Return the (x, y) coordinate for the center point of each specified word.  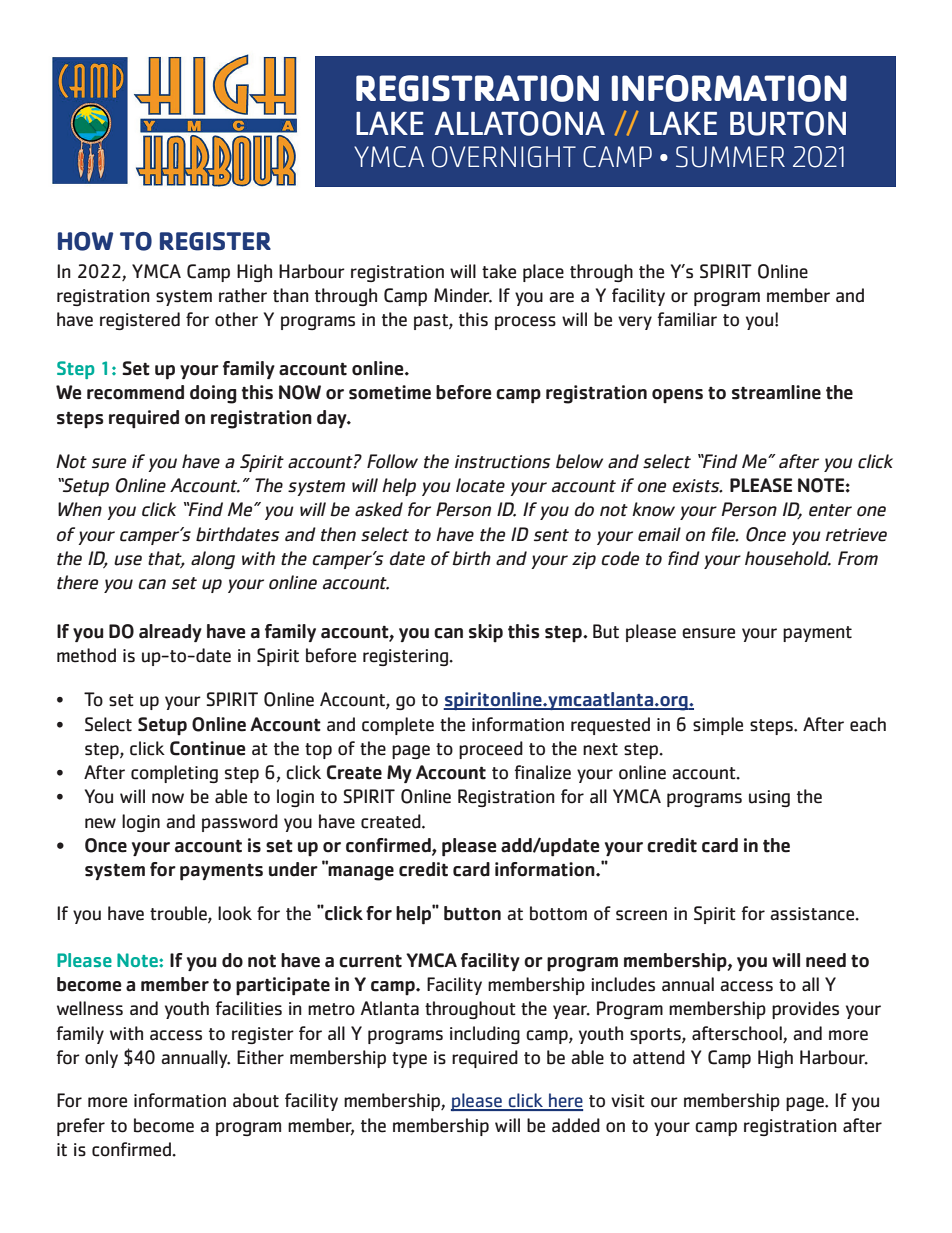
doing (213, 394)
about (256, 1100)
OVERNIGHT (504, 157)
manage (360, 872)
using (769, 798)
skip (486, 633)
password (240, 823)
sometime (390, 392)
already (170, 633)
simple (718, 726)
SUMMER (730, 157)
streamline (776, 392)
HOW (85, 241)
